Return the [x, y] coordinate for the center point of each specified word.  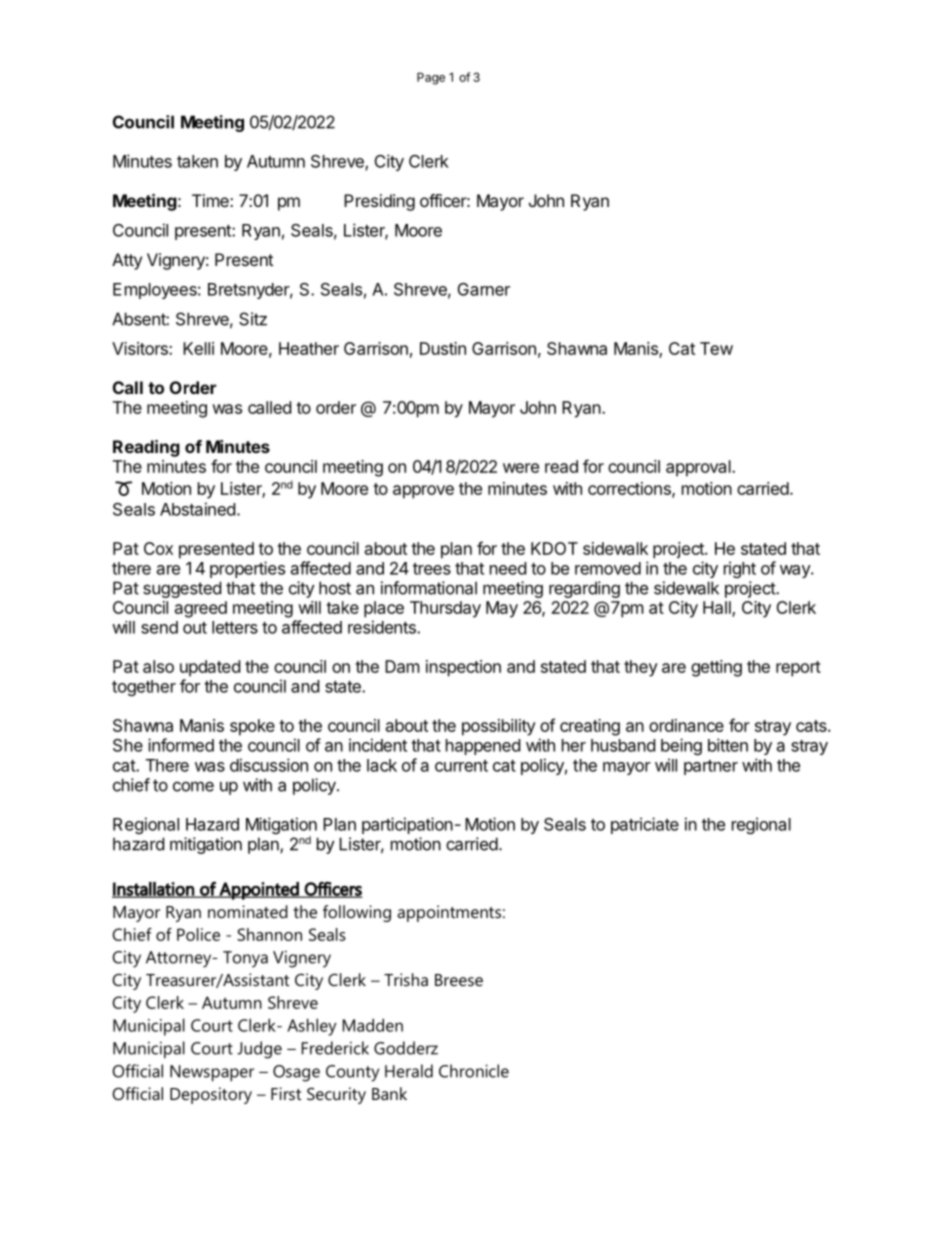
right [740, 569]
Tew [716, 348]
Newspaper [212, 1073]
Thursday [445, 609]
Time [211, 200]
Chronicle [474, 1071]
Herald [409, 1071]
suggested [182, 589]
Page [431, 78]
